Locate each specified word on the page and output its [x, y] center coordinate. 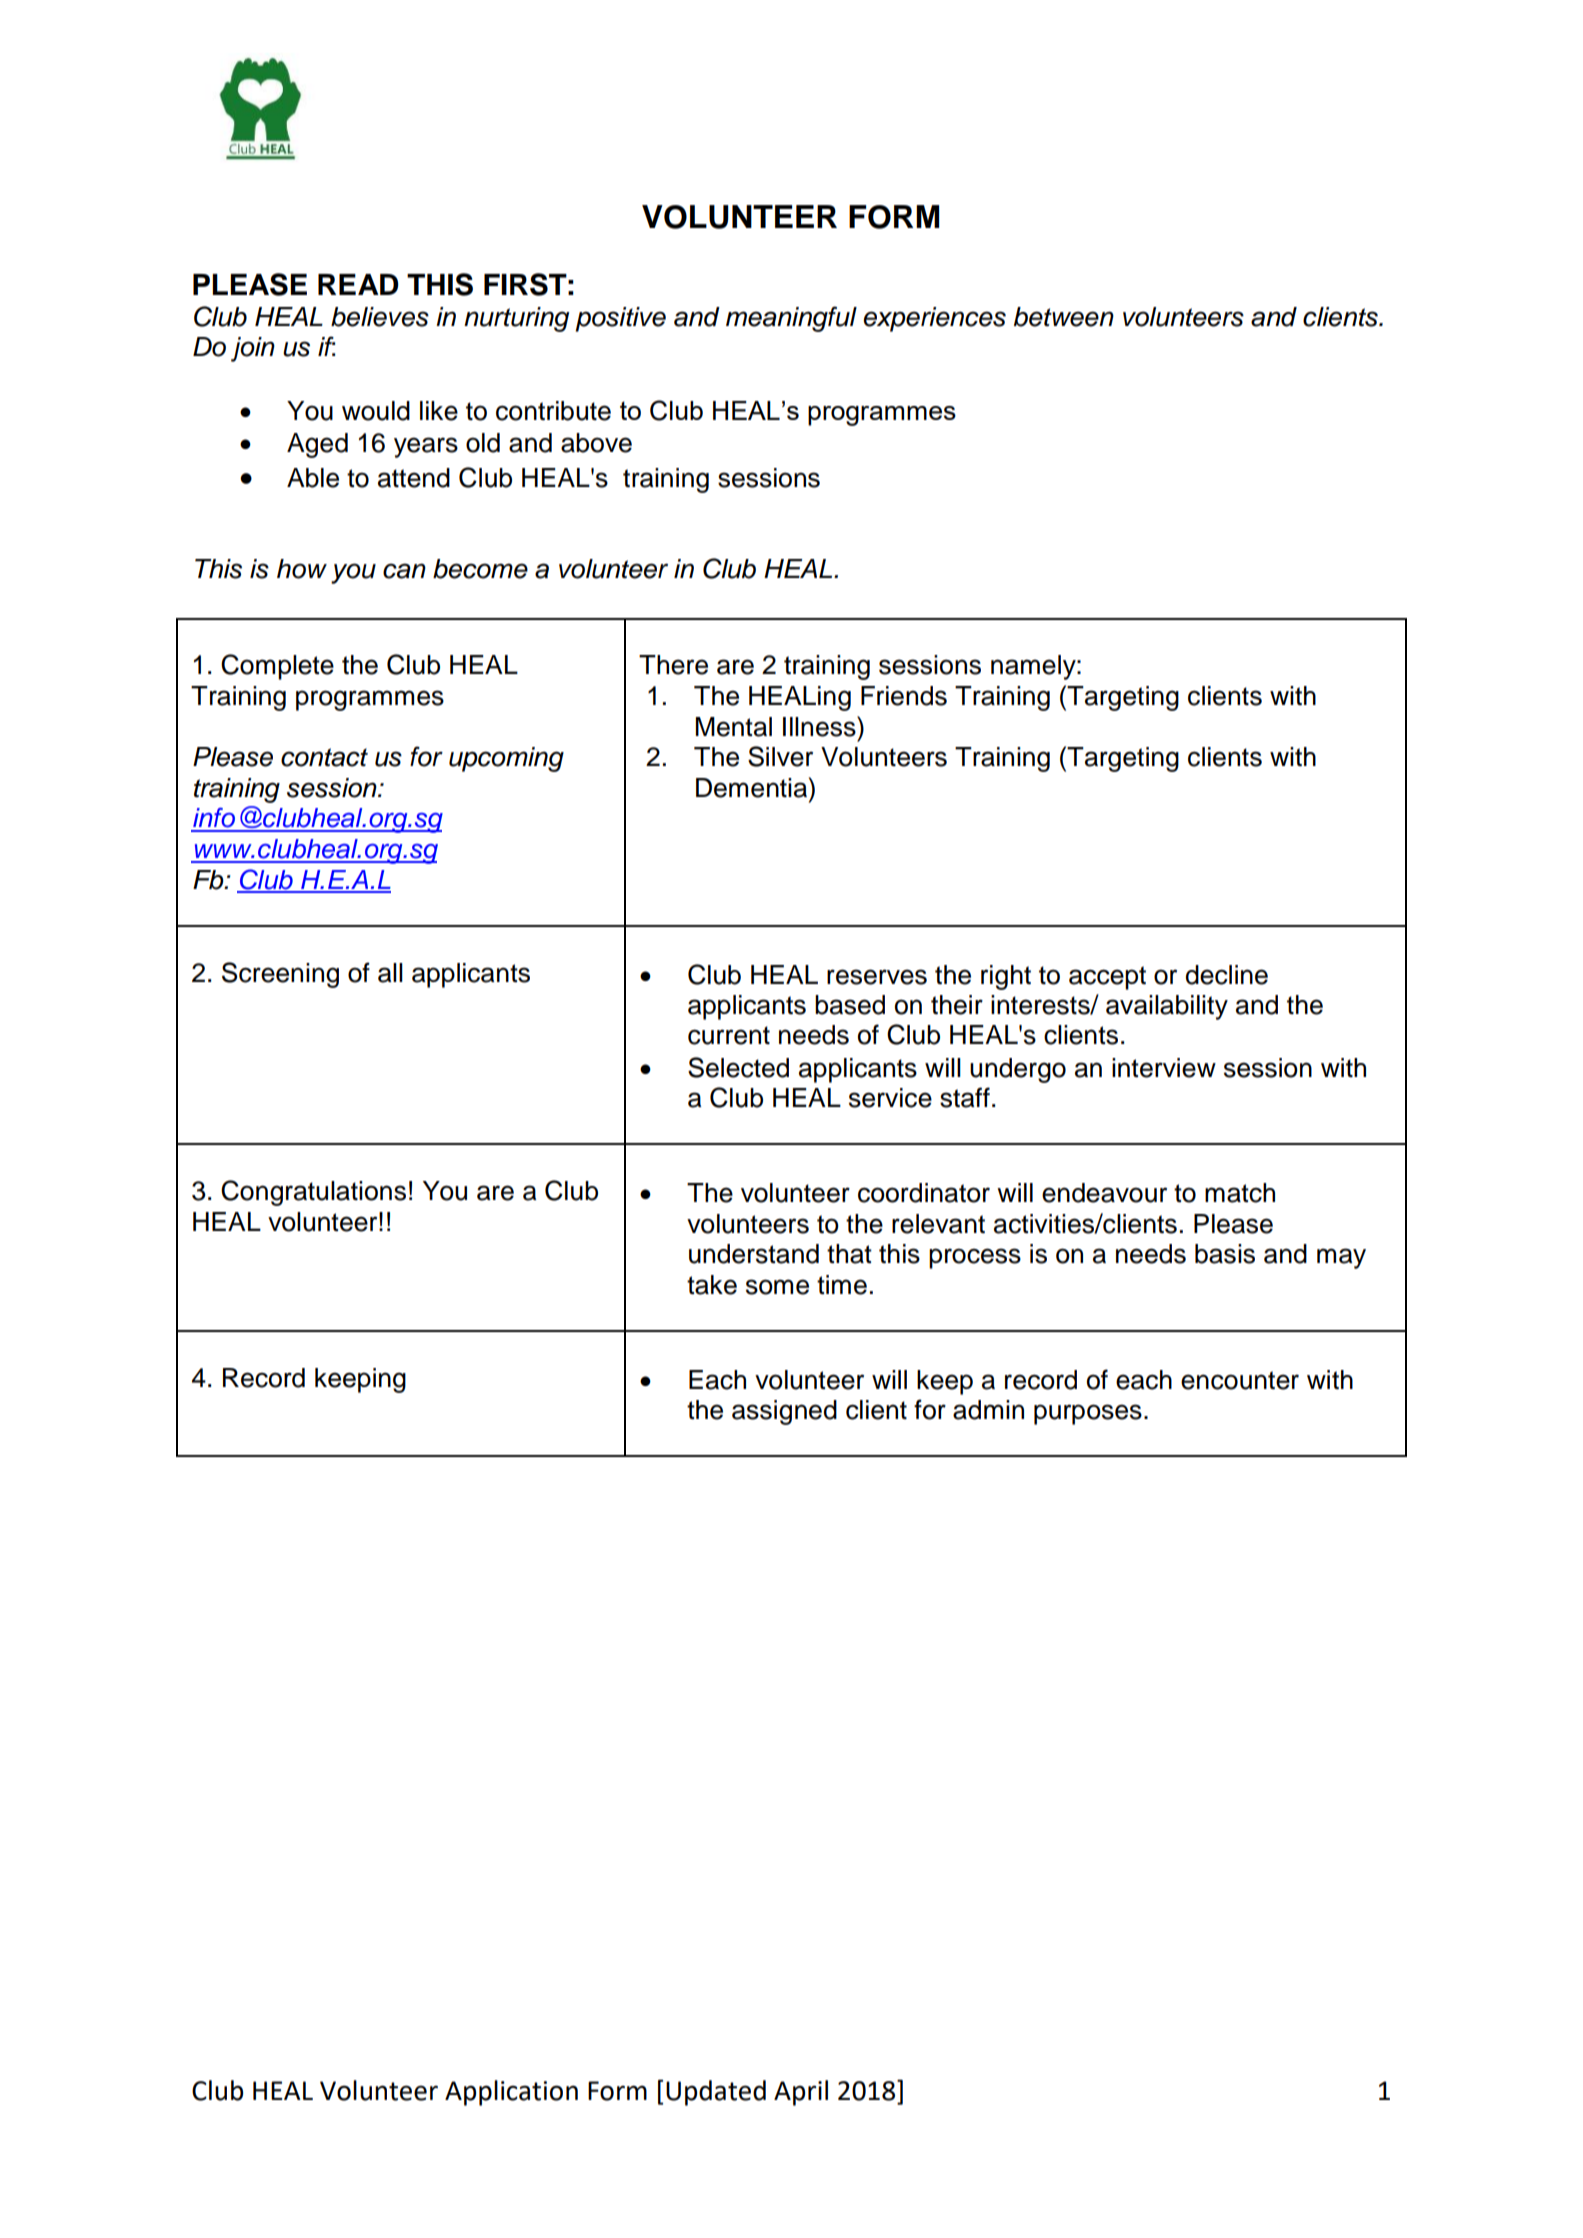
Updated [716, 2093]
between [1064, 317]
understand [754, 1254]
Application [511, 2093]
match [1240, 1193]
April [801, 2093]
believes [380, 317]
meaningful [791, 319]
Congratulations [313, 1193]
